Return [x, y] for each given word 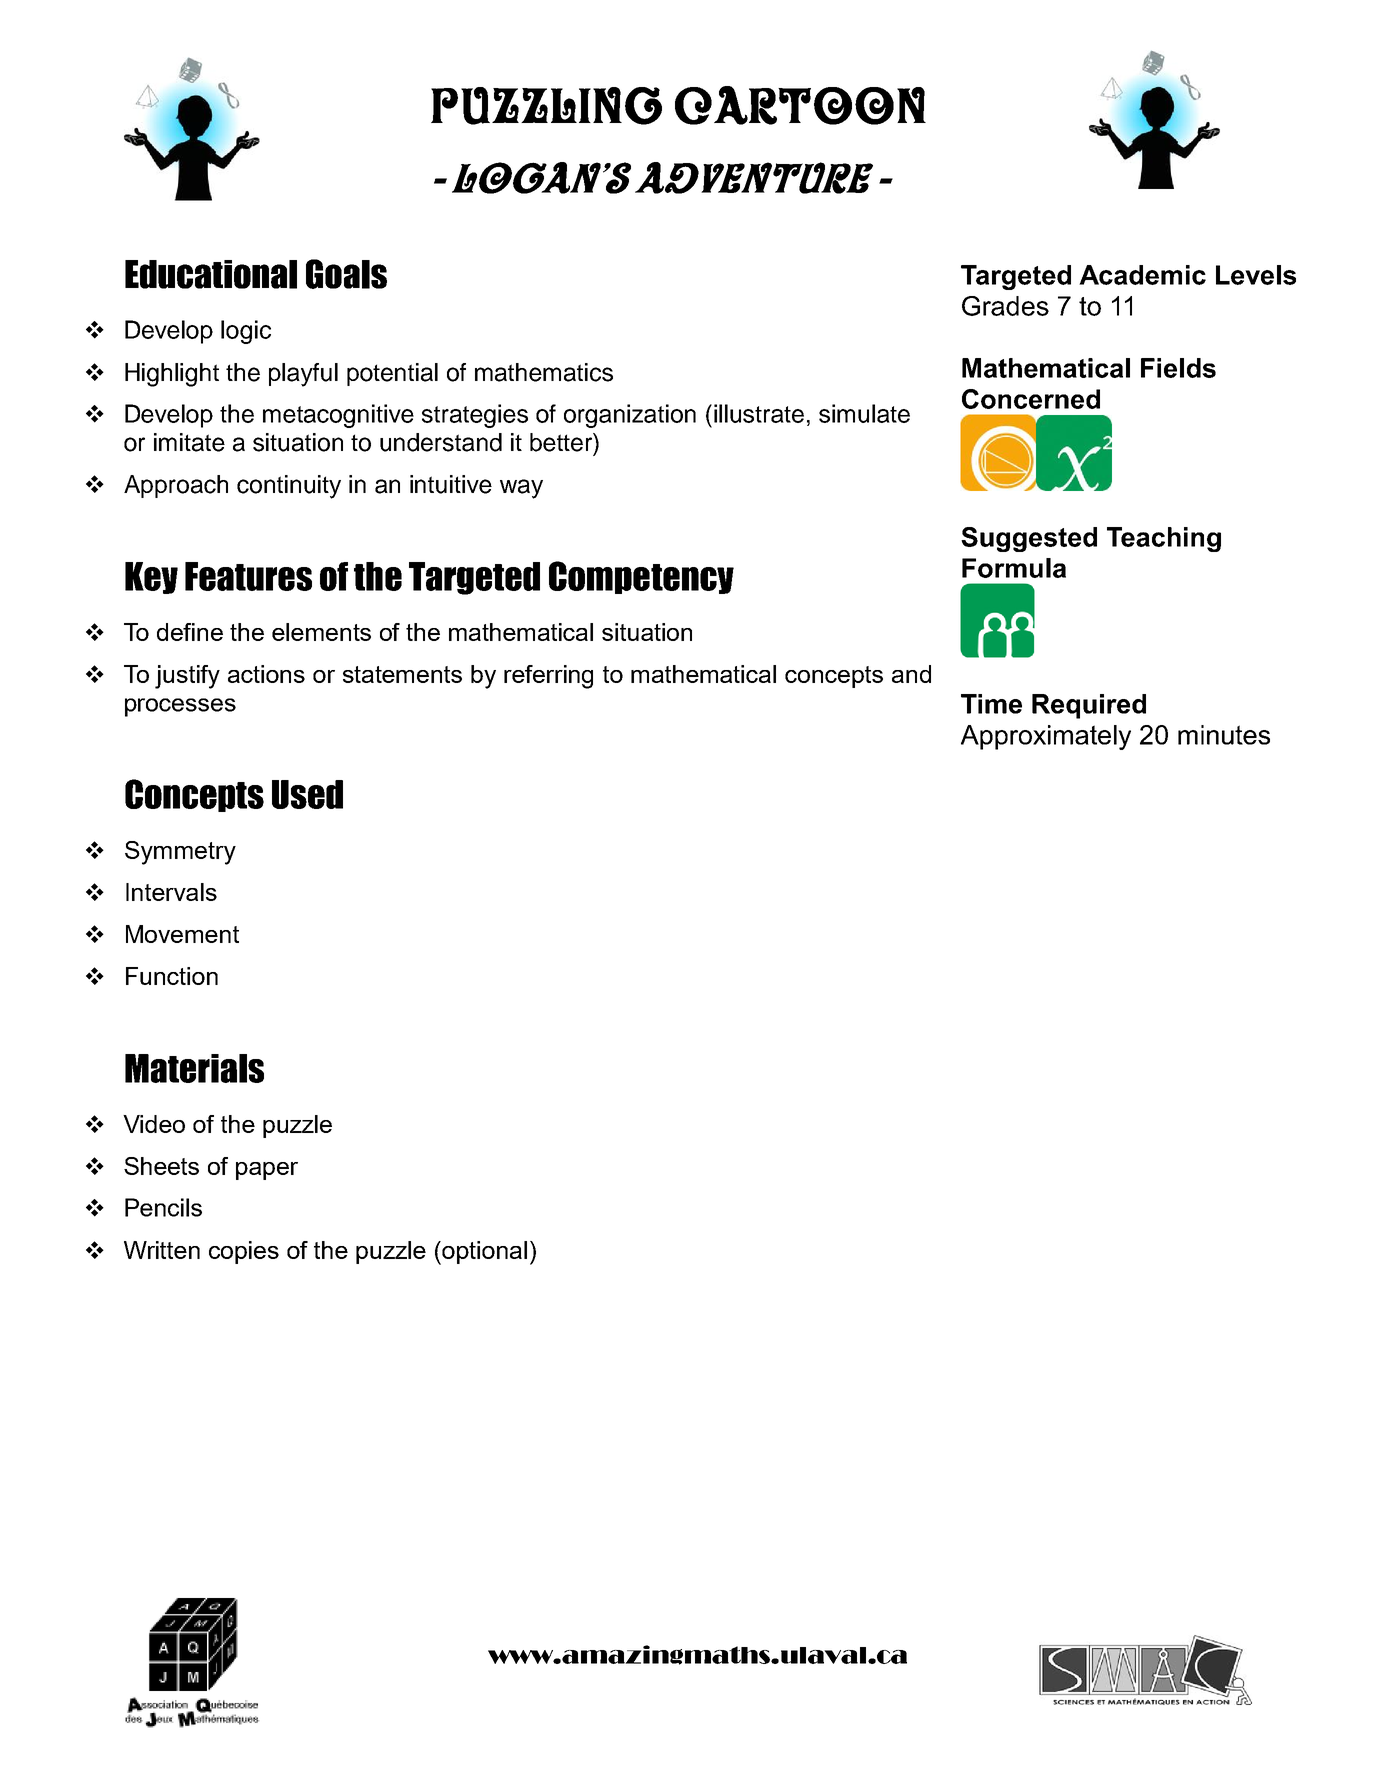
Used [307, 794]
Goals [346, 274]
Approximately [1046, 737]
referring [548, 677]
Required [1089, 706]
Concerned [1031, 399]
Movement [182, 934]
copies [244, 1252]
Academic [1142, 275]
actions [266, 674]
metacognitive [338, 416]
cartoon [800, 105]
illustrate [759, 413]
